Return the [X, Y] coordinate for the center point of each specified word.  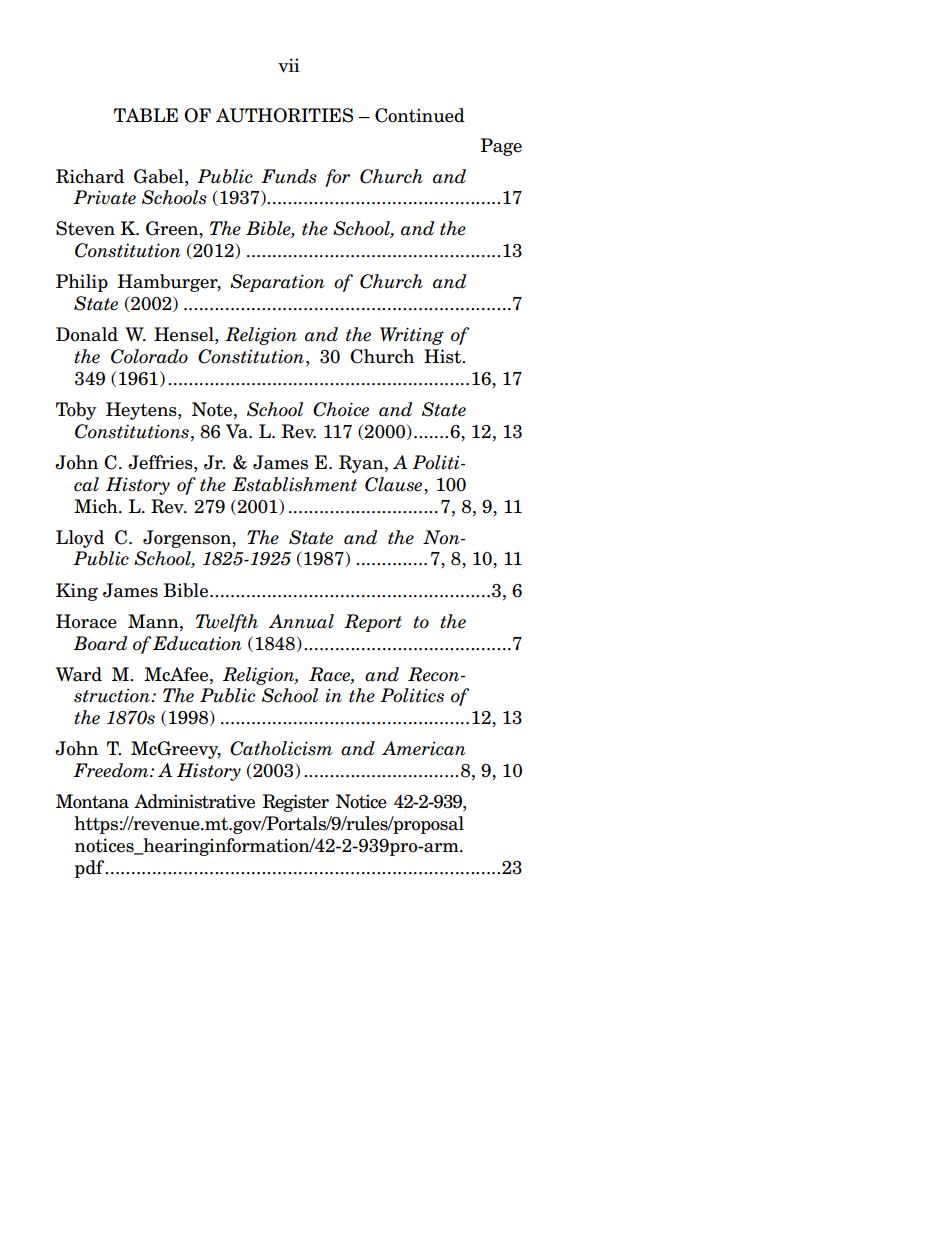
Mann [154, 621]
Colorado [149, 356]
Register [295, 803]
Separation [277, 283]
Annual [301, 621]
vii [289, 65]
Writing [412, 336]
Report [373, 623]
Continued [420, 115]
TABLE [146, 115]
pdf [91, 869]
